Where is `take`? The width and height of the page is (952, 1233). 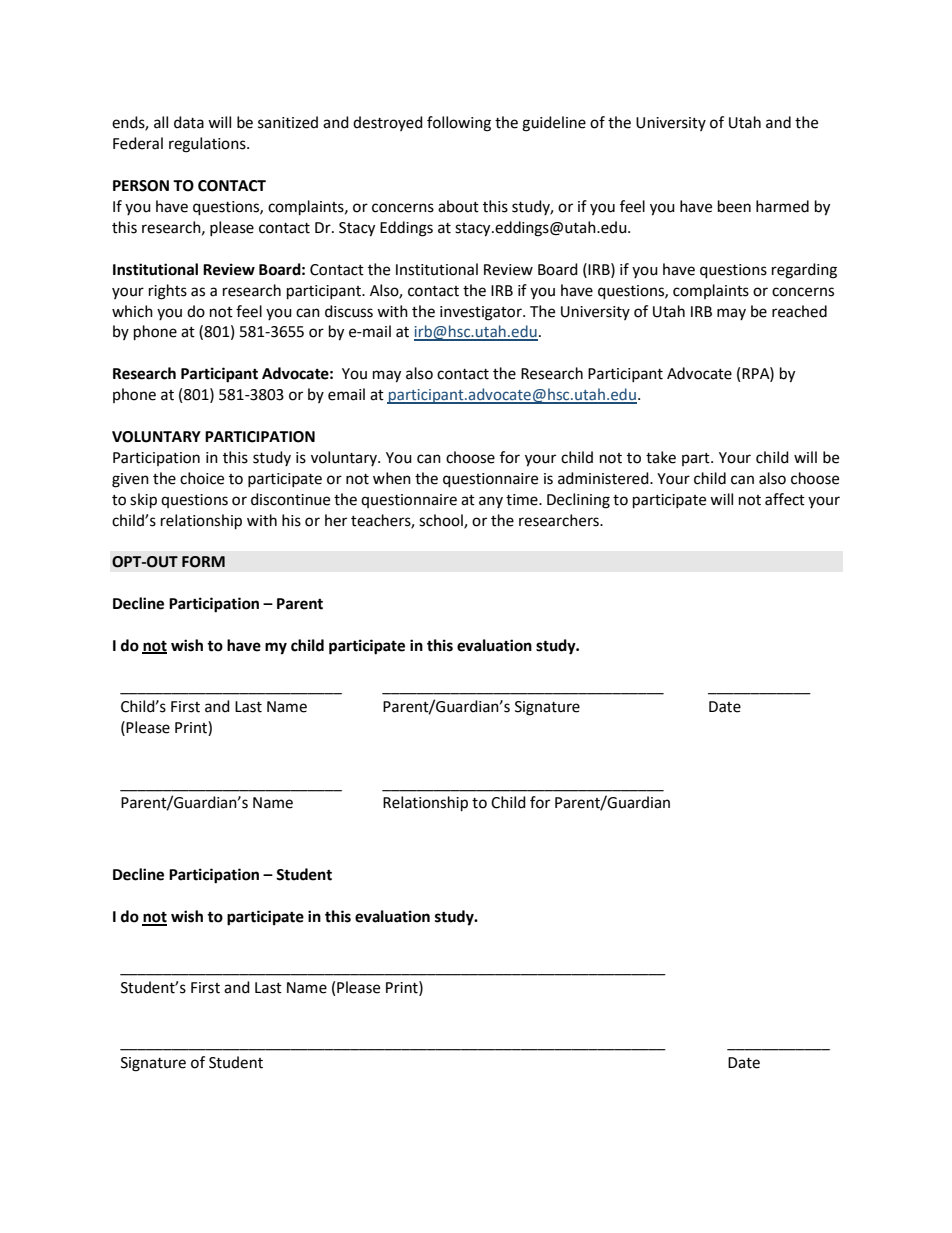
take is located at coordinates (661, 457).
